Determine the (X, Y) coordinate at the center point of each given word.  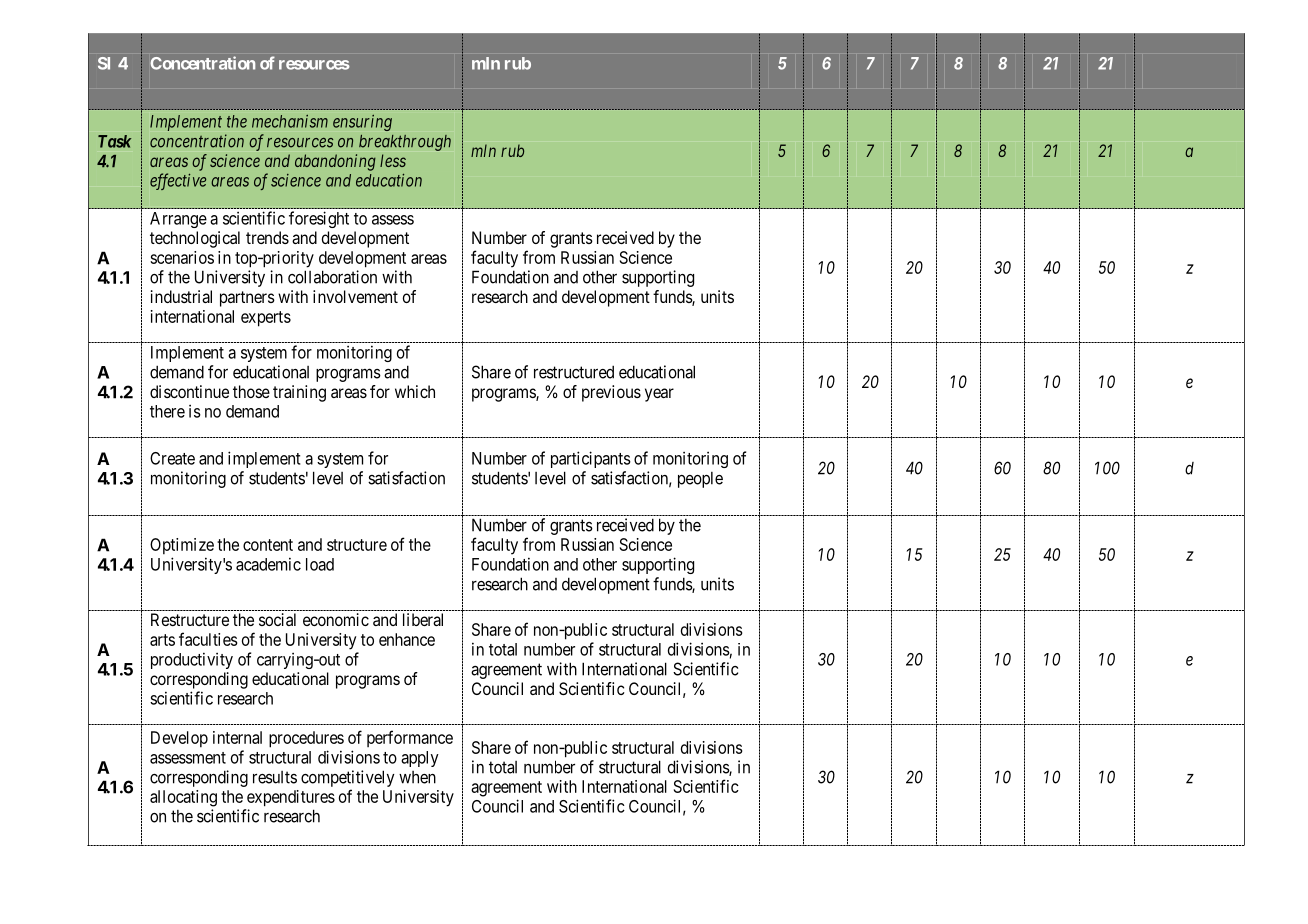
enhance (407, 639)
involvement (355, 296)
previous (611, 393)
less (393, 160)
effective (178, 181)
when (417, 777)
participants (591, 459)
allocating (183, 798)
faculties (208, 639)
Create (172, 458)
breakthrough (405, 143)
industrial (181, 296)
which (415, 391)
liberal (423, 619)
